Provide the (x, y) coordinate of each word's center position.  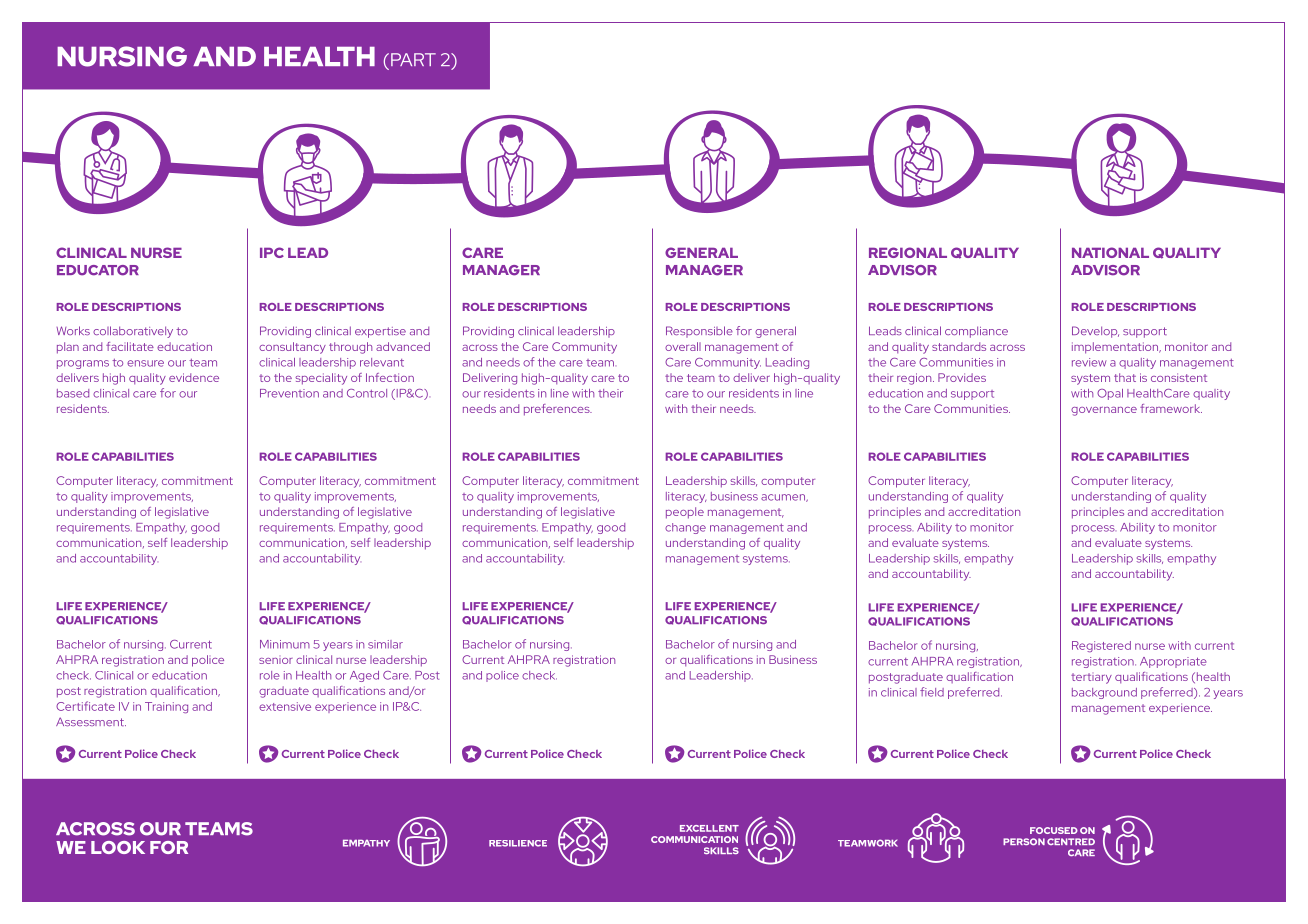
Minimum (285, 644)
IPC (272, 252)
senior (276, 661)
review (1089, 362)
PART (413, 59)
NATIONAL (1110, 252)
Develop (1095, 332)
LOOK (118, 847)
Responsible (699, 332)
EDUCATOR (98, 270)
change (685, 528)
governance (1104, 411)
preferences (558, 410)
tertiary (1091, 678)
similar (385, 644)
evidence (194, 377)
